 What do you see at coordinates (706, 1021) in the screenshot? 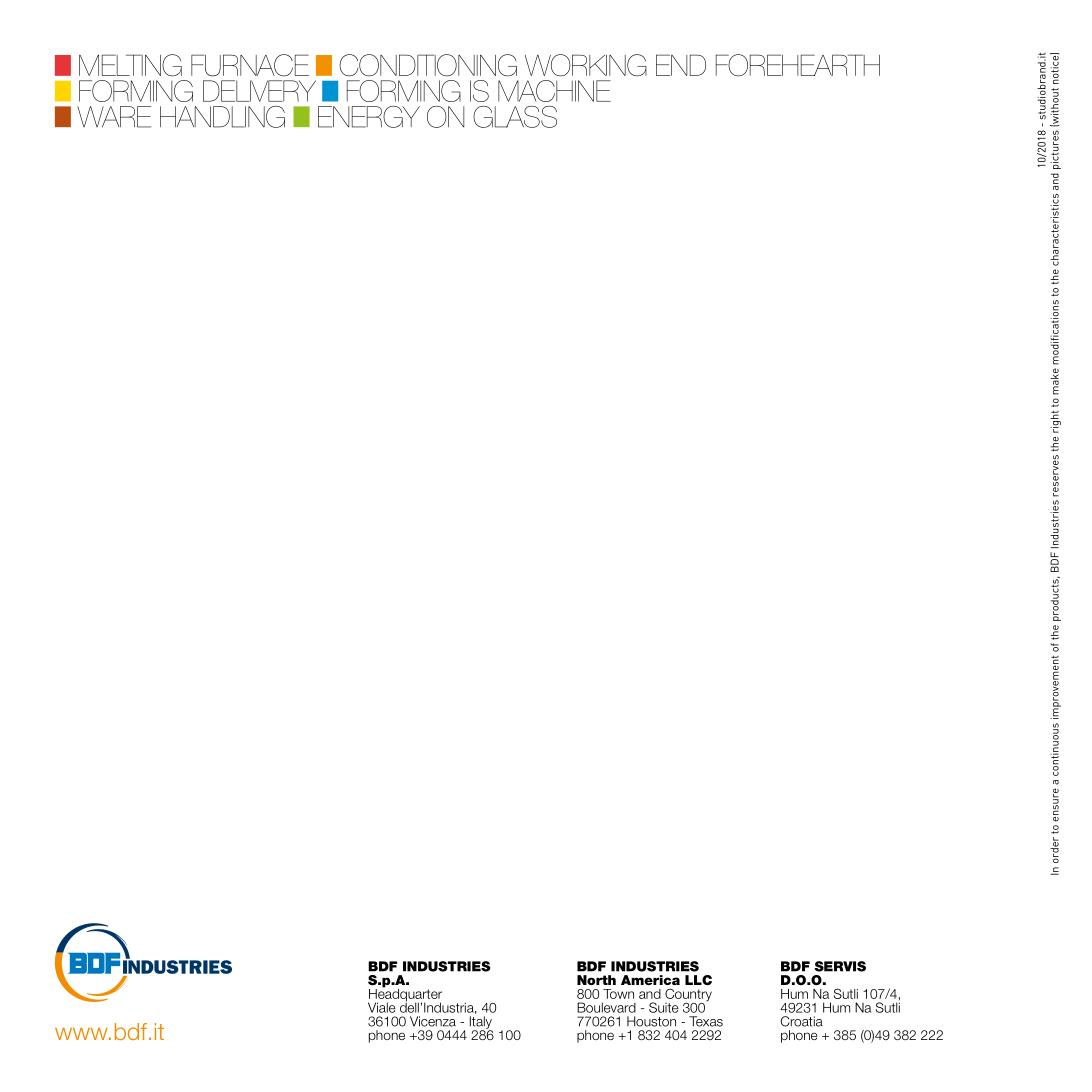
I see `Texas` at bounding box center [706, 1021].
